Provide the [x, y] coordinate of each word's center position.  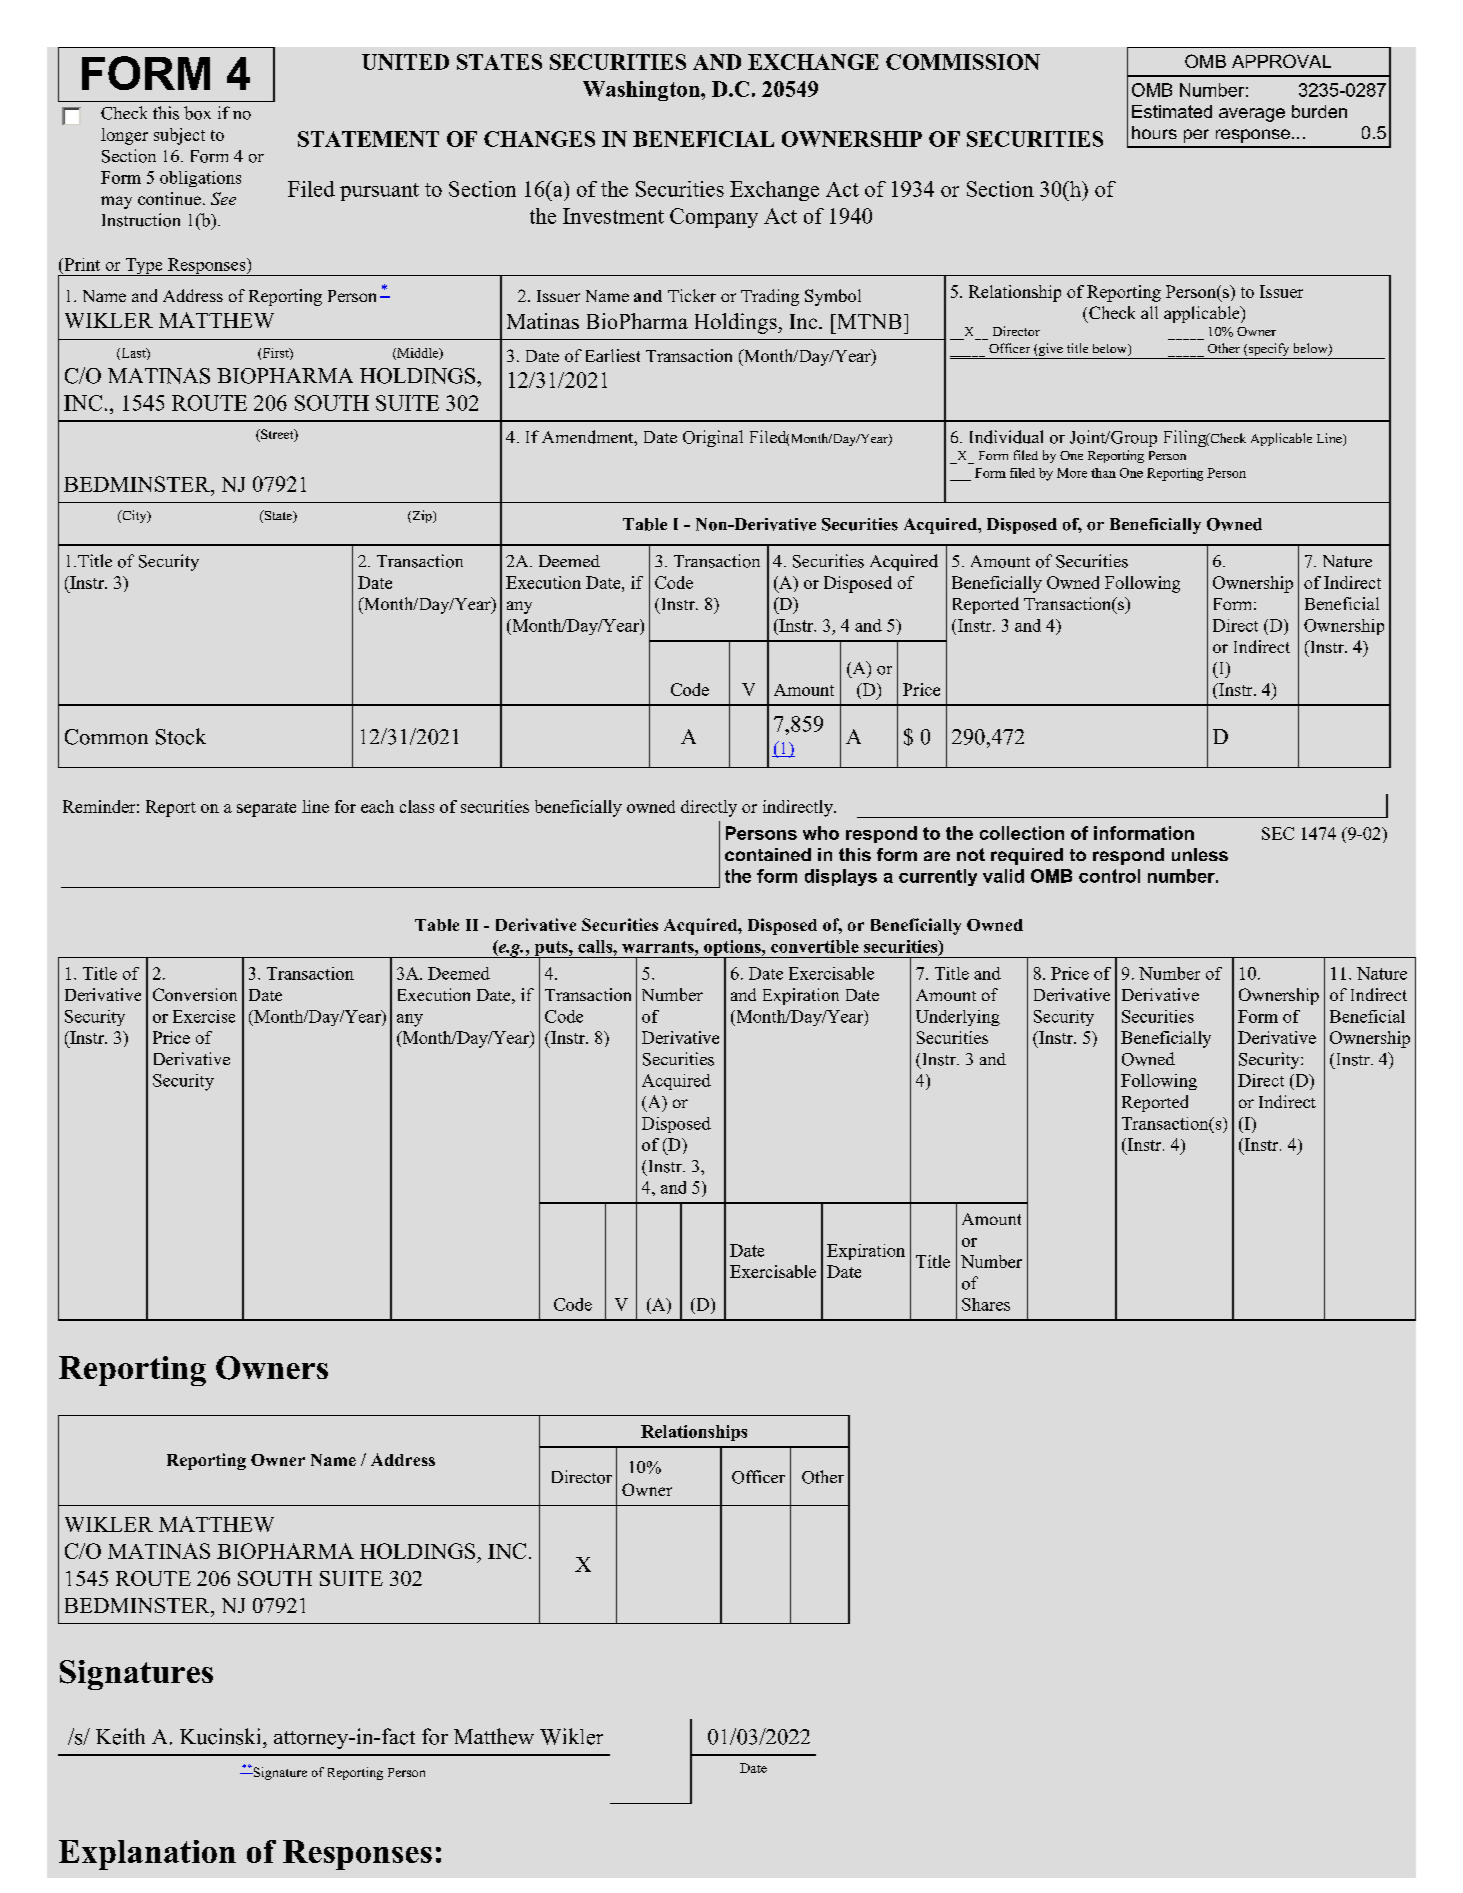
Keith [120, 1736]
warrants [659, 947]
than [1103, 473]
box [197, 113]
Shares [986, 1304]
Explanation [147, 1855]
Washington [642, 91]
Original [713, 438]
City [134, 516]
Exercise [204, 1016]
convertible [815, 946]
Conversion [195, 994]
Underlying [958, 1018]
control [1109, 876]
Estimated [1172, 111]
